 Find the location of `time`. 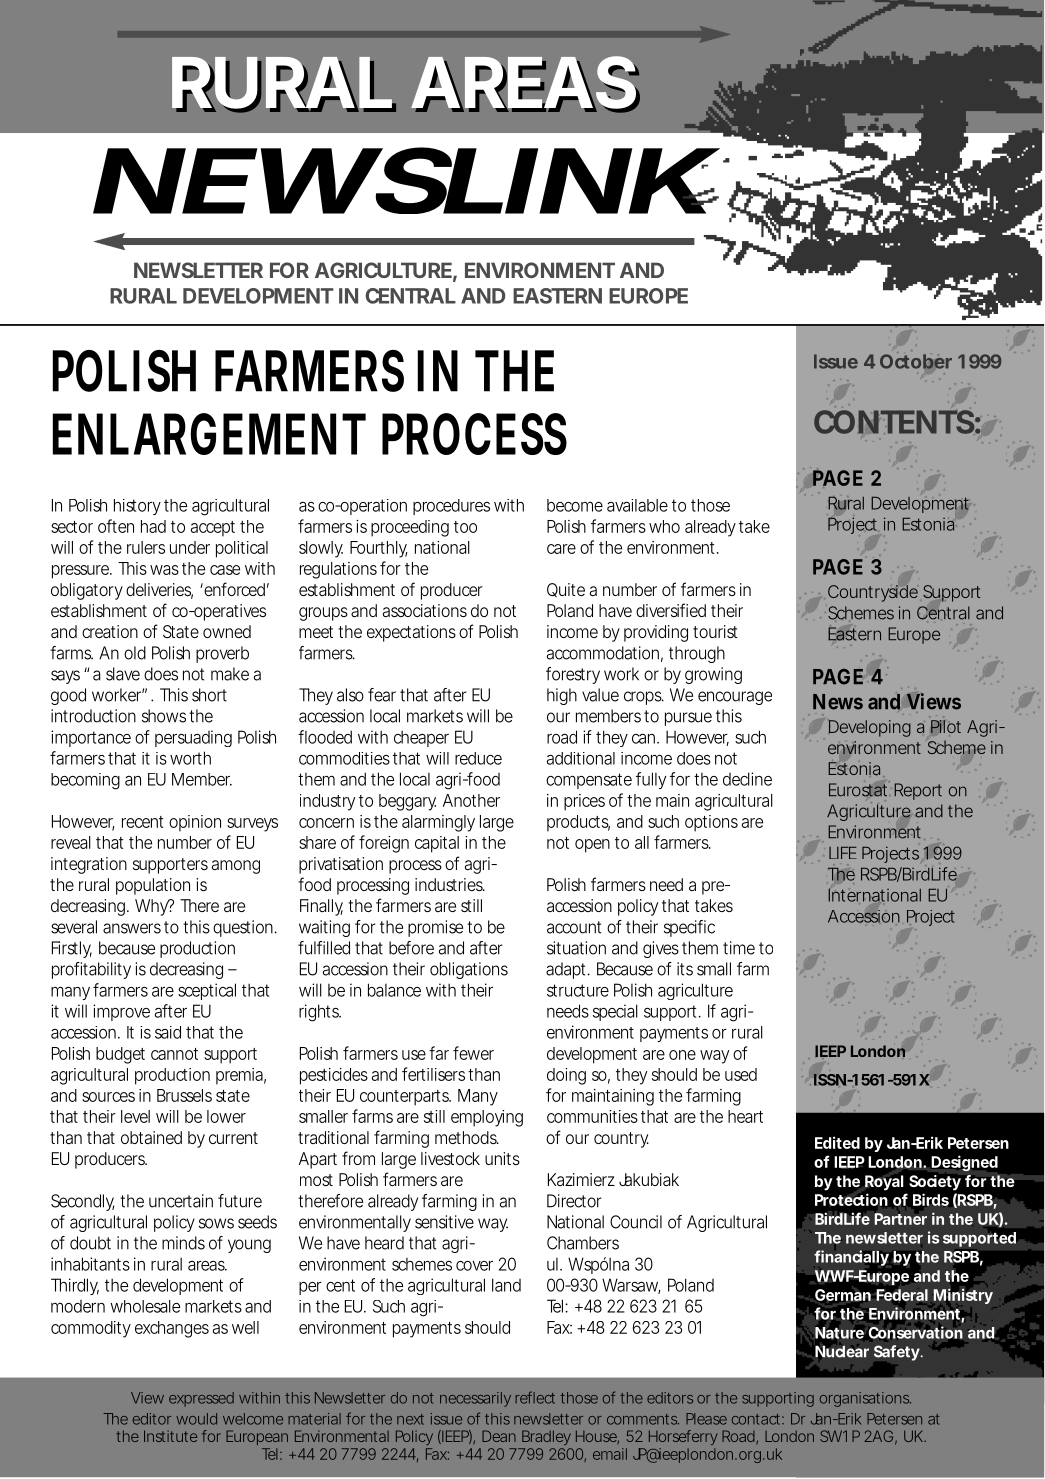

time is located at coordinates (739, 948).
